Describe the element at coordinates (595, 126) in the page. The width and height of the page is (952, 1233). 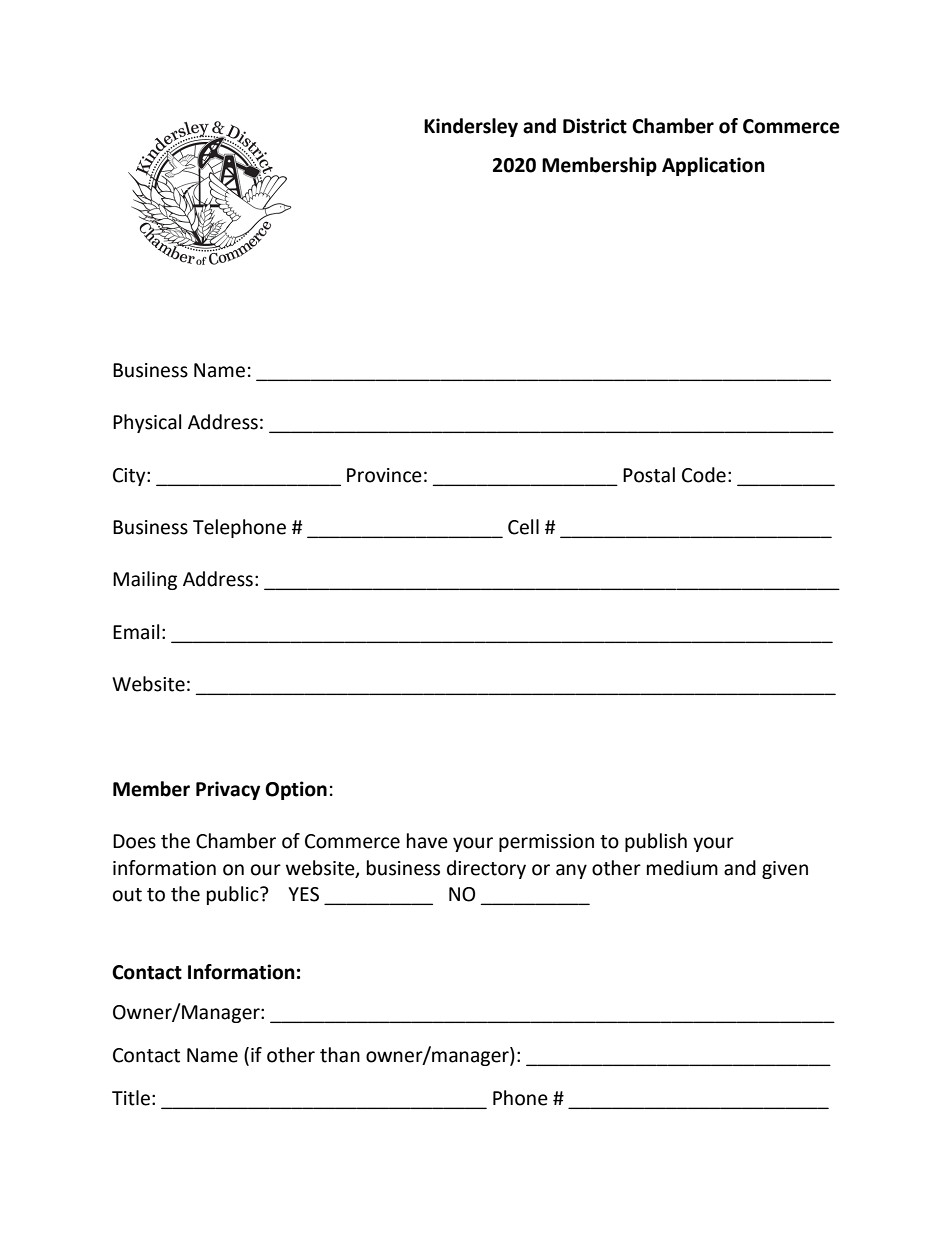
I see `District` at that location.
